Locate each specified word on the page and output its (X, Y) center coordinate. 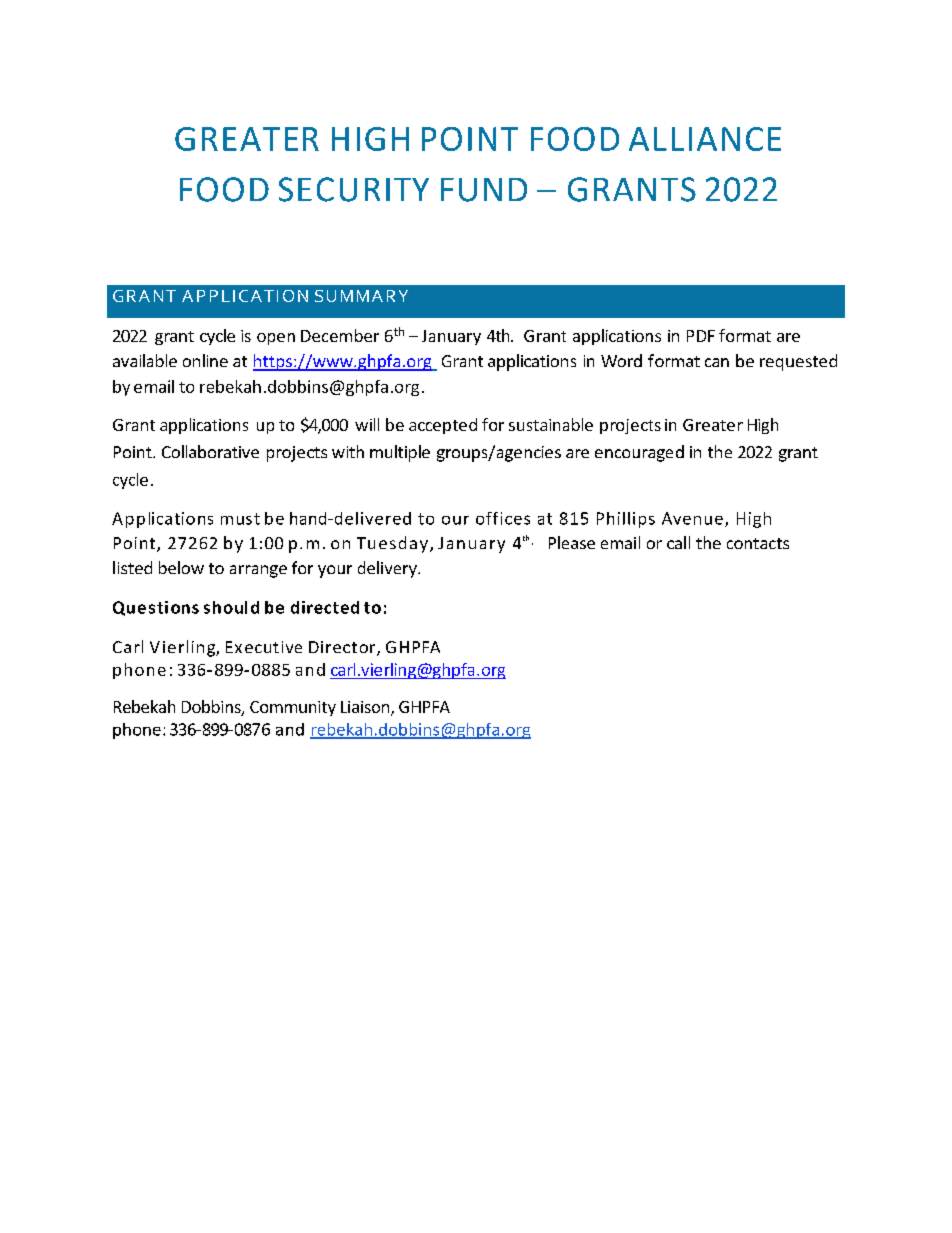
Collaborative (210, 451)
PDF (701, 336)
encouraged (639, 453)
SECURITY (354, 189)
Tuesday (392, 544)
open (276, 339)
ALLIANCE (705, 139)
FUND (484, 190)
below (181, 567)
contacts (758, 543)
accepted (443, 426)
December (340, 335)
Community (293, 708)
